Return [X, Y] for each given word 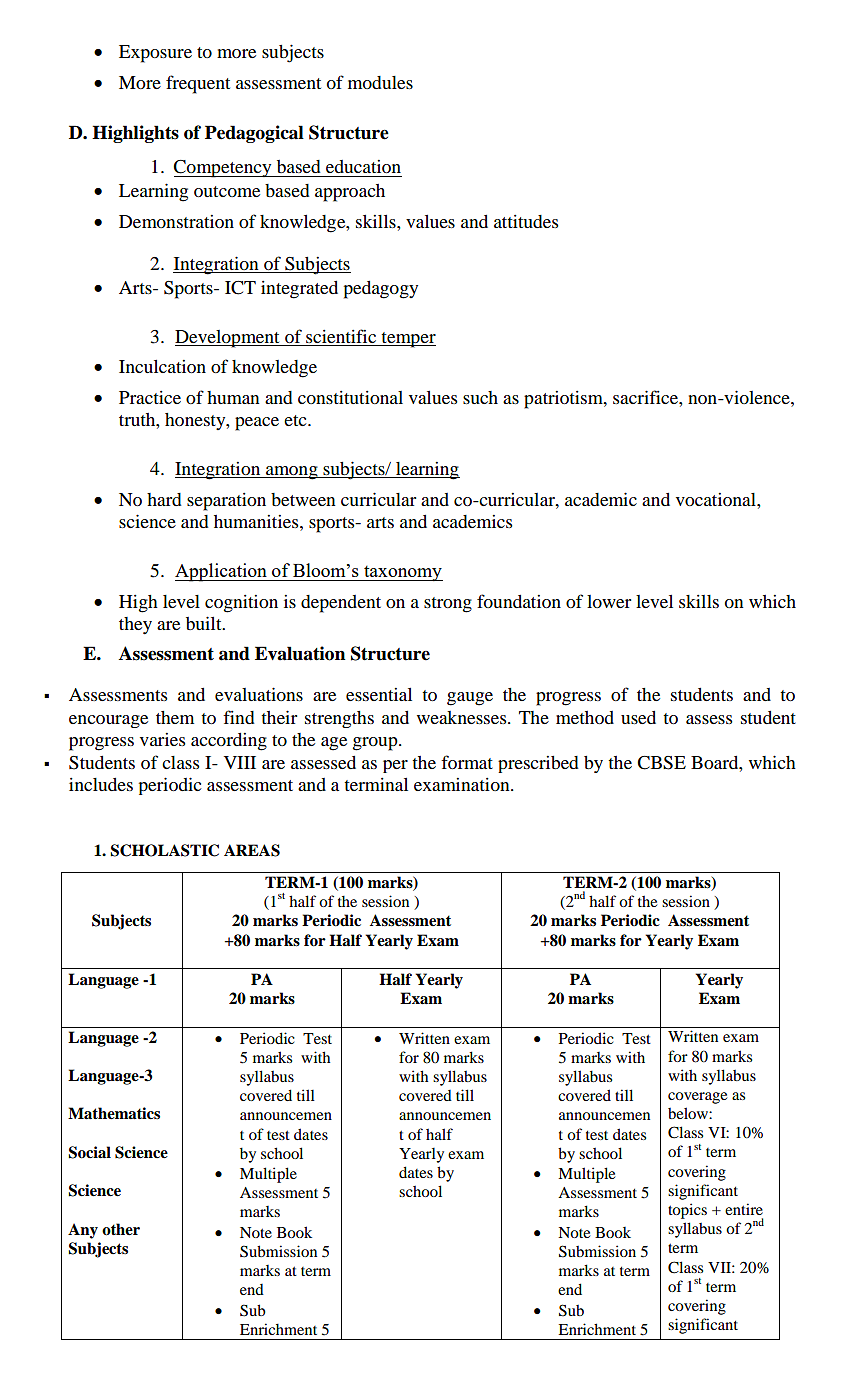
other [121, 1229]
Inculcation [162, 366]
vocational [717, 499]
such [480, 397]
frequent [198, 84]
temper [407, 340]
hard [164, 499]
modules [380, 82]
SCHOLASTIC [164, 850]
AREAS [252, 850]
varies [162, 739]
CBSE [661, 763]
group [376, 744]
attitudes [526, 221]
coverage [697, 1098]
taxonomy [402, 574]
